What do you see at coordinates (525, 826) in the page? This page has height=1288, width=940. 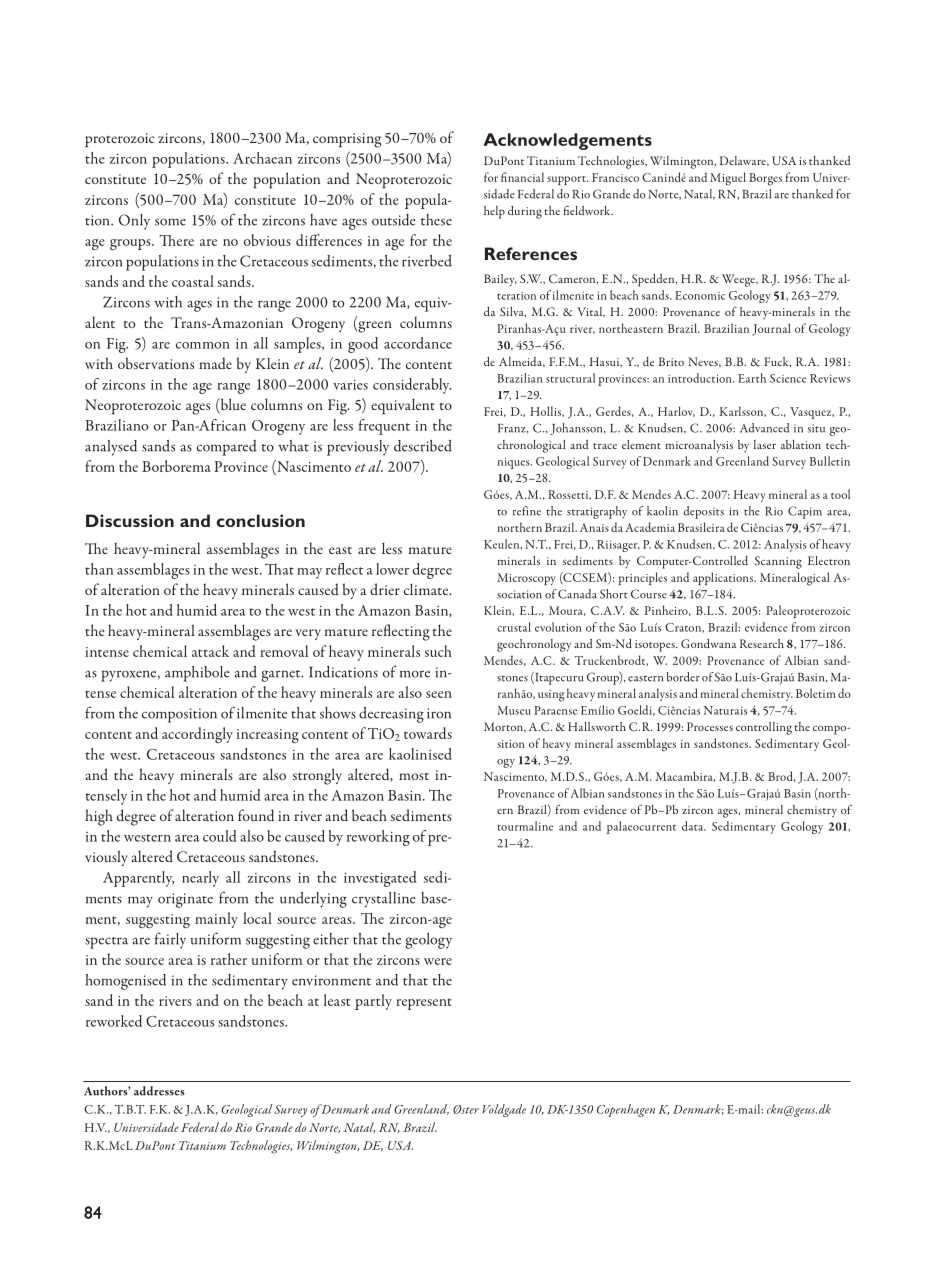 I see `tourmaline` at bounding box center [525, 826].
